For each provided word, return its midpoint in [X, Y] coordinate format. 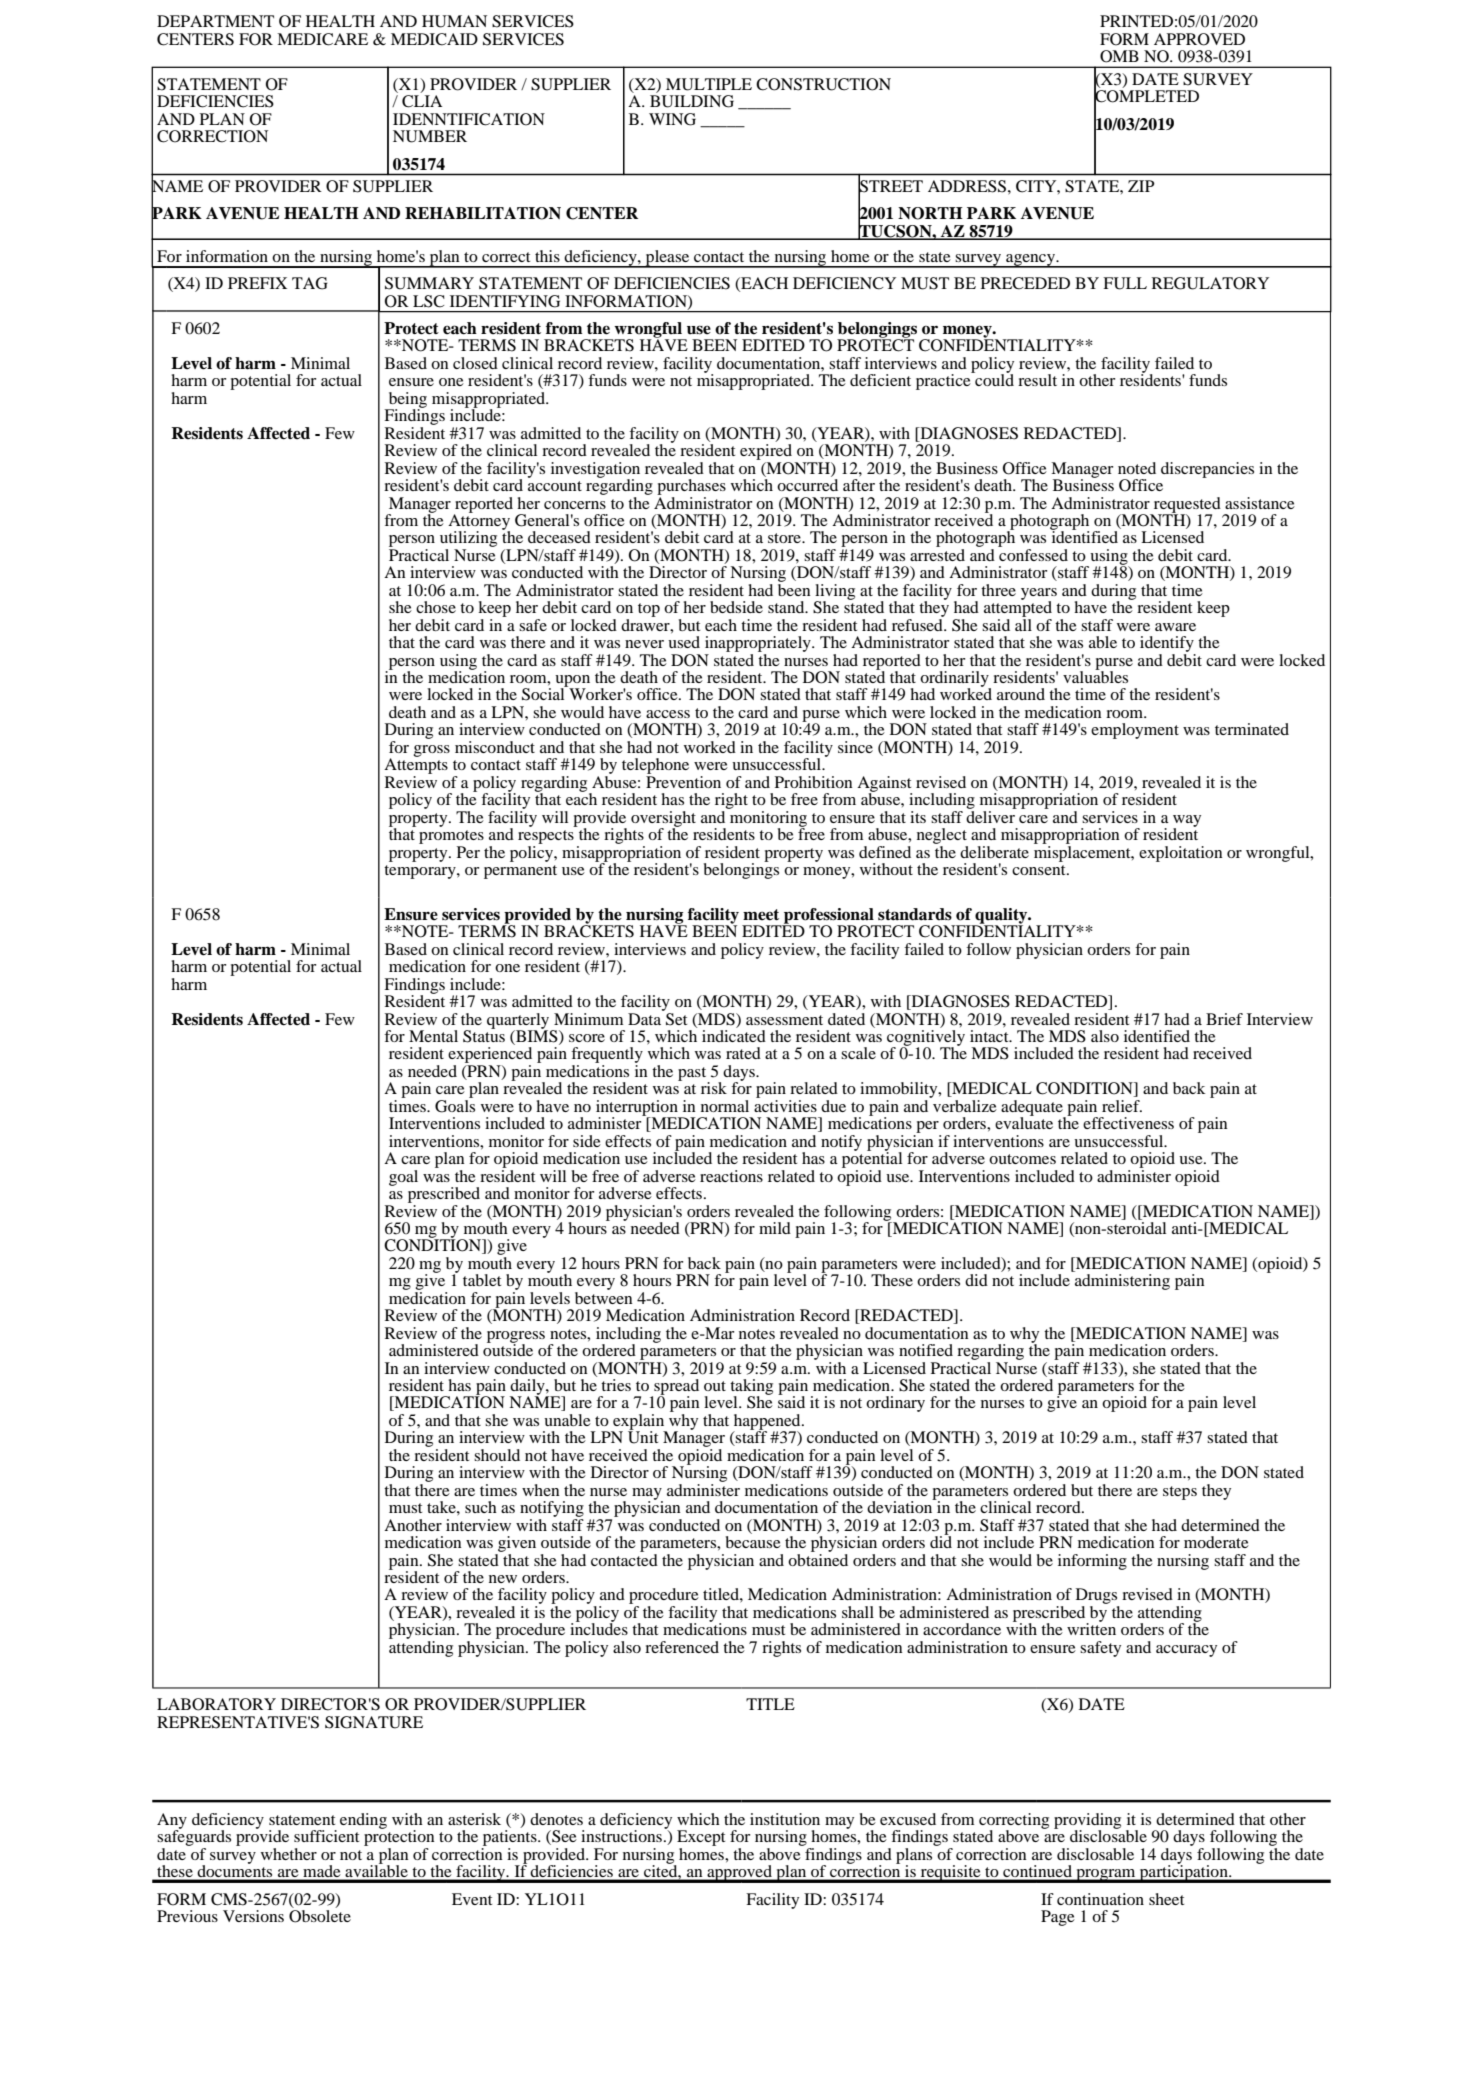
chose [436, 607]
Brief [1224, 1019]
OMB [1119, 56]
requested [1186, 506]
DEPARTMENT [215, 21]
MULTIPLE [709, 84]
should [497, 1455]
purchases [691, 487]
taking [751, 1388]
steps [1180, 1493]
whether [289, 1854]
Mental [433, 1036]
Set [675, 1018]
